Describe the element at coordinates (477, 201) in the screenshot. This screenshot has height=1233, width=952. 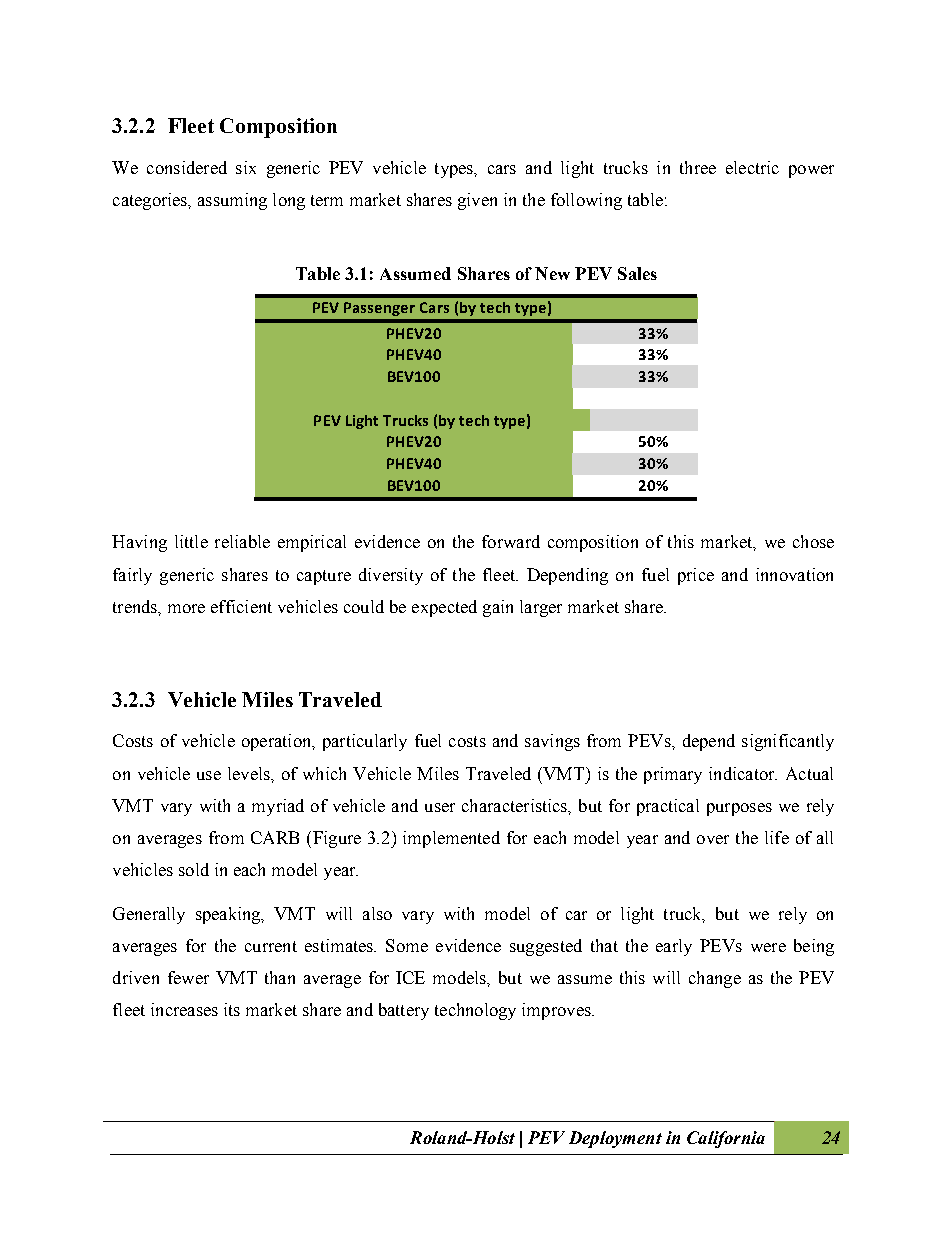
I see `given` at that location.
